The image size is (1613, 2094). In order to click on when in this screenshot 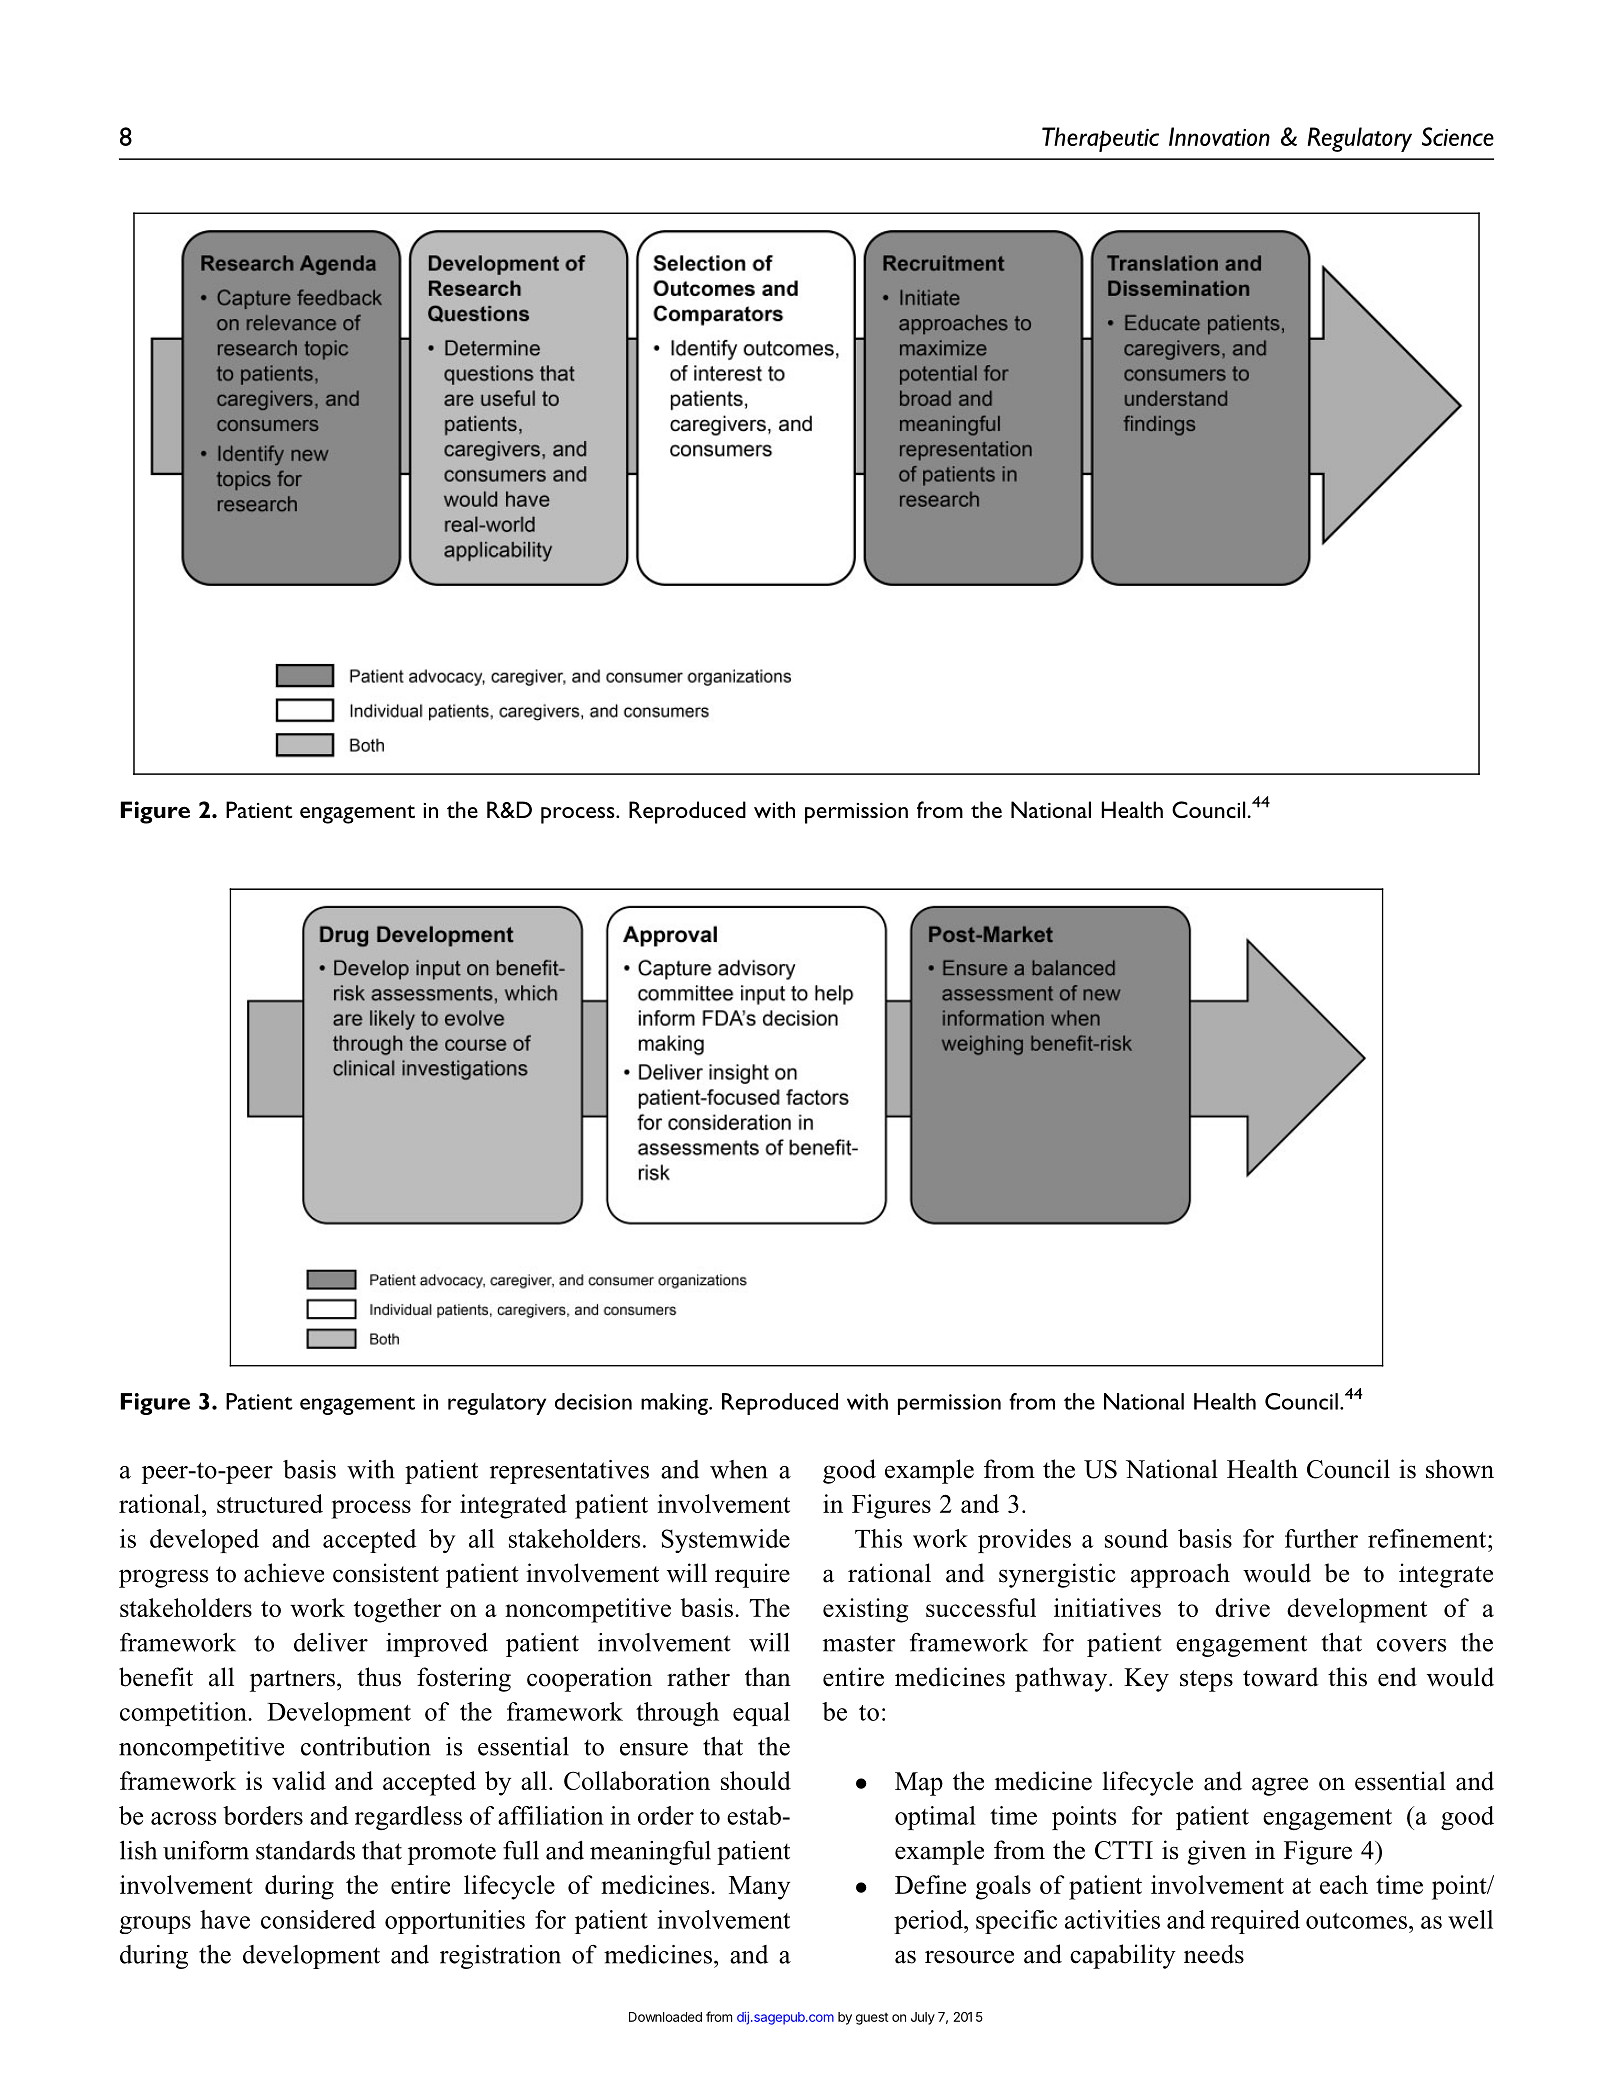, I will do `click(739, 1469)`.
